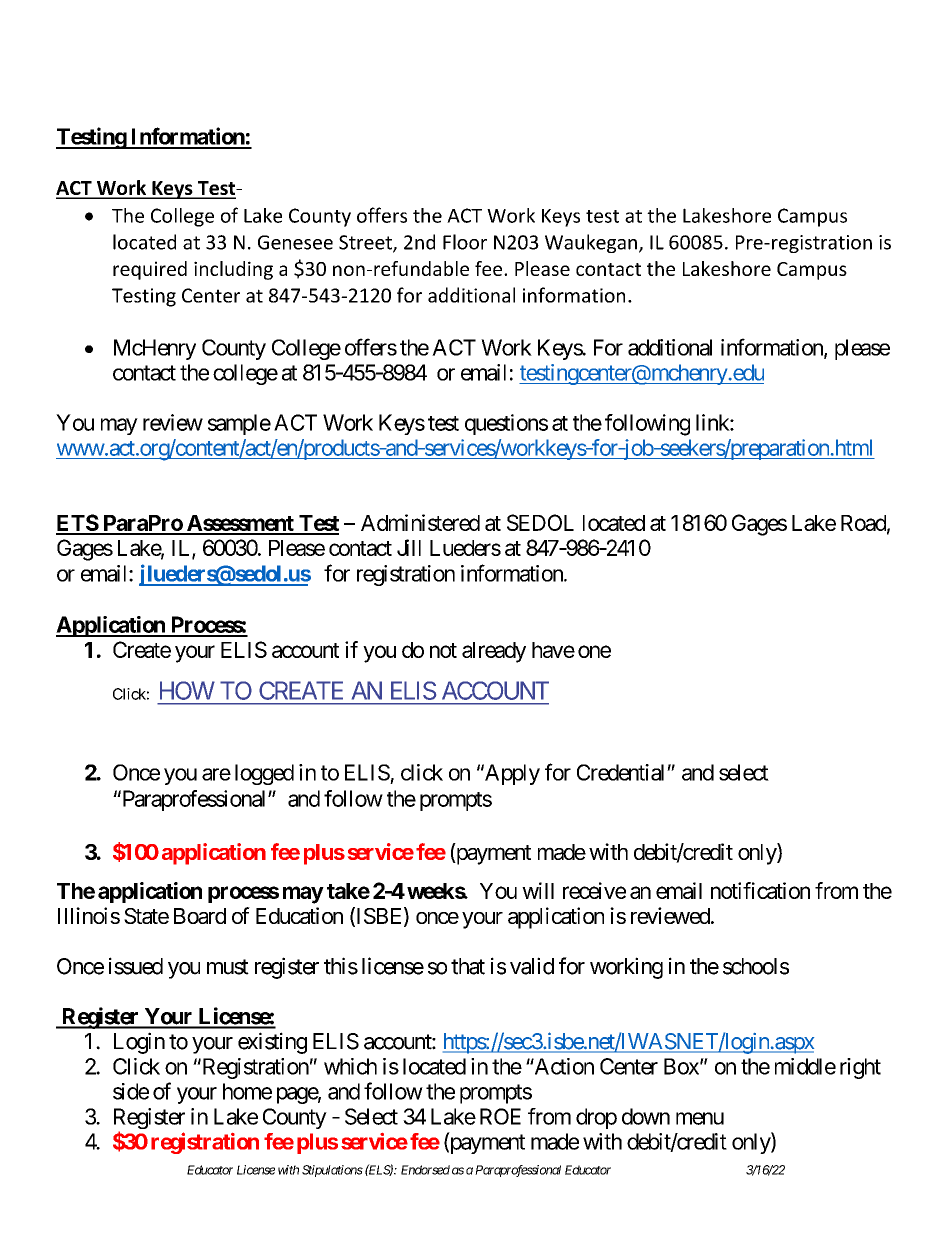 This screenshot has height=1233, width=952. Describe the element at coordinates (538, 890) in the screenshot. I see `will` at that location.
